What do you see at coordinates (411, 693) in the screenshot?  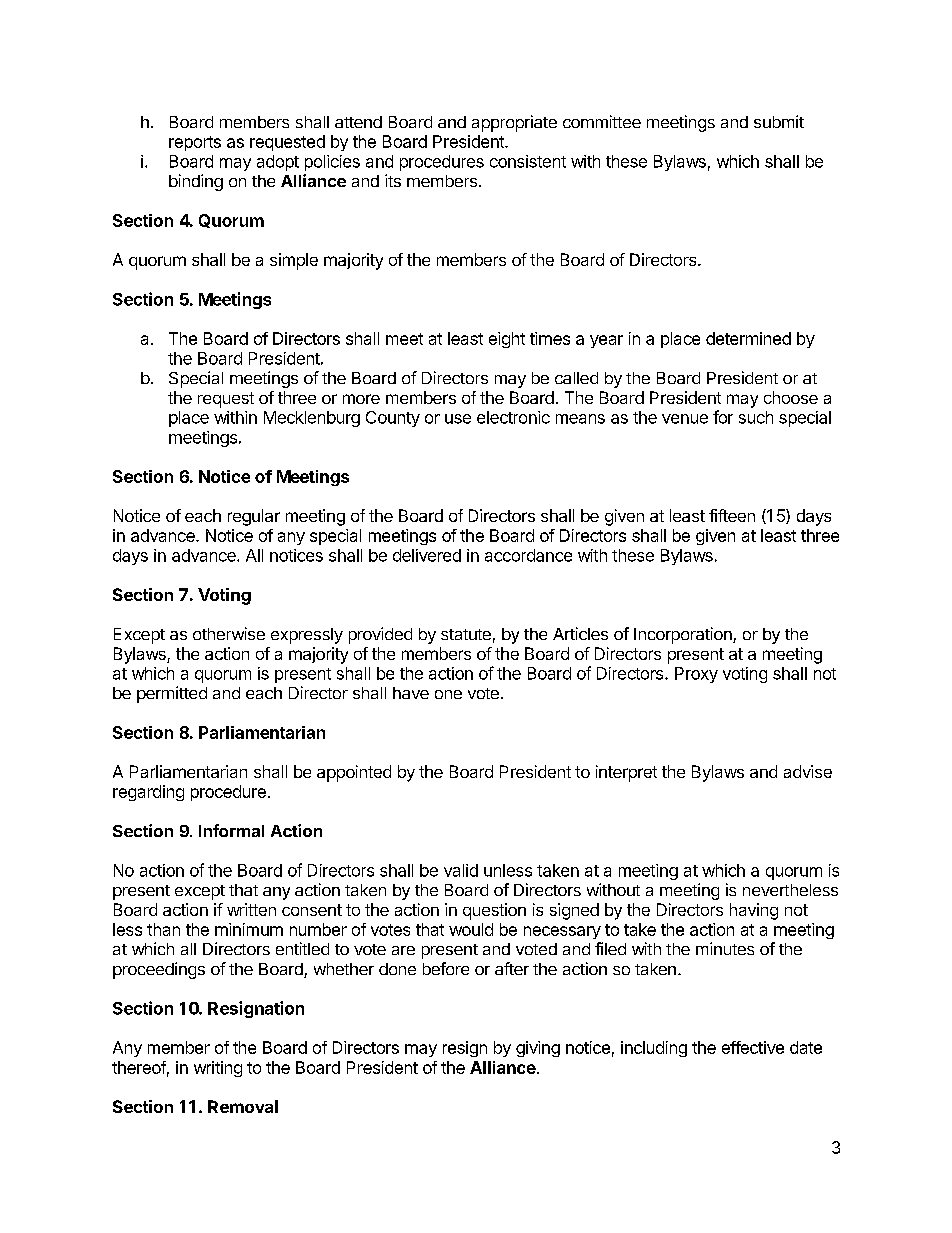 I see `have` at bounding box center [411, 693].
